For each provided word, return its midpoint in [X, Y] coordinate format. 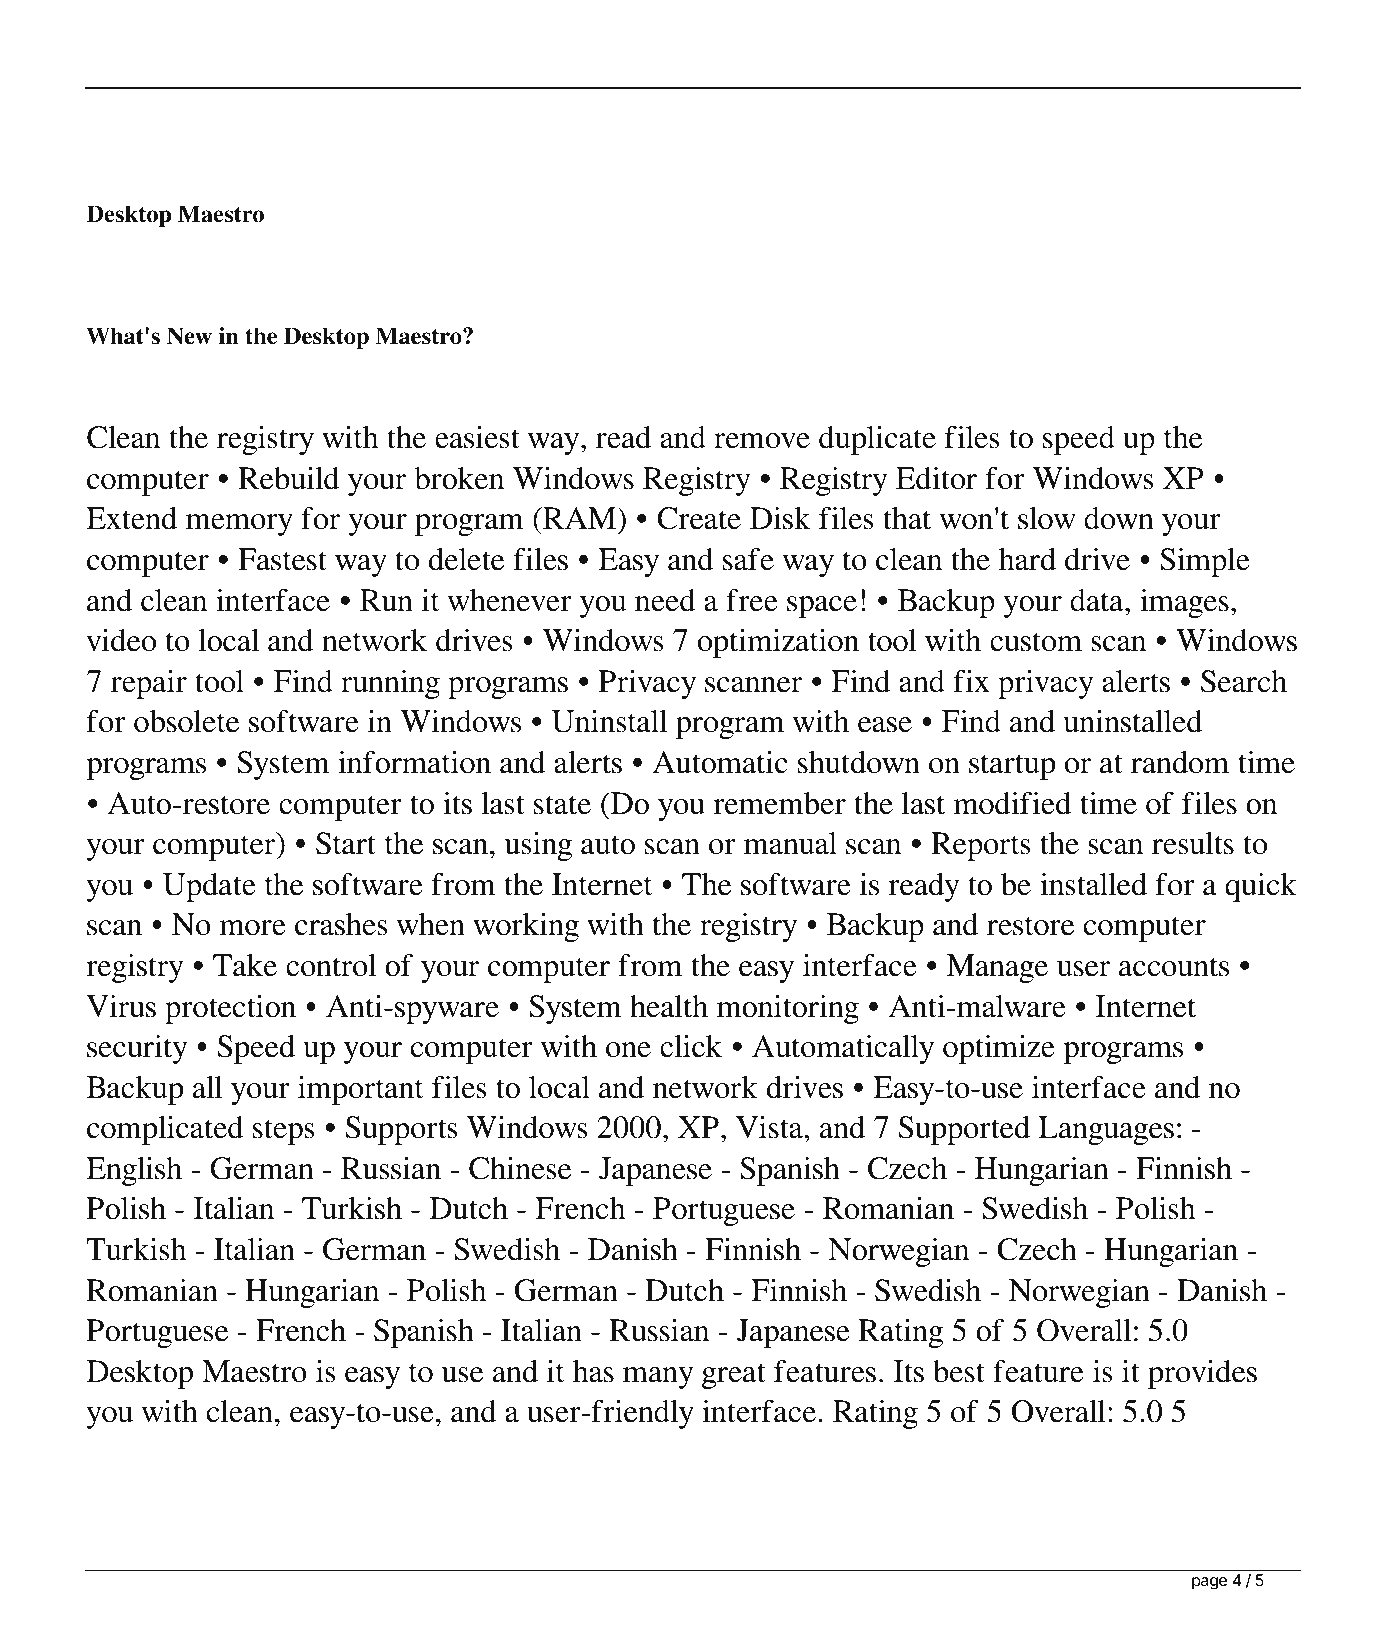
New [189, 336]
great [734, 1376]
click [691, 1046]
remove [762, 441]
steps [284, 1132]
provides [1202, 1374]
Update [209, 887]
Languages [1106, 1130]
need [665, 600]
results [1193, 843]
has [593, 1371]
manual [790, 843]
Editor [936, 478]
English [134, 1171]
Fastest [282, 559]
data [1098, 600]
